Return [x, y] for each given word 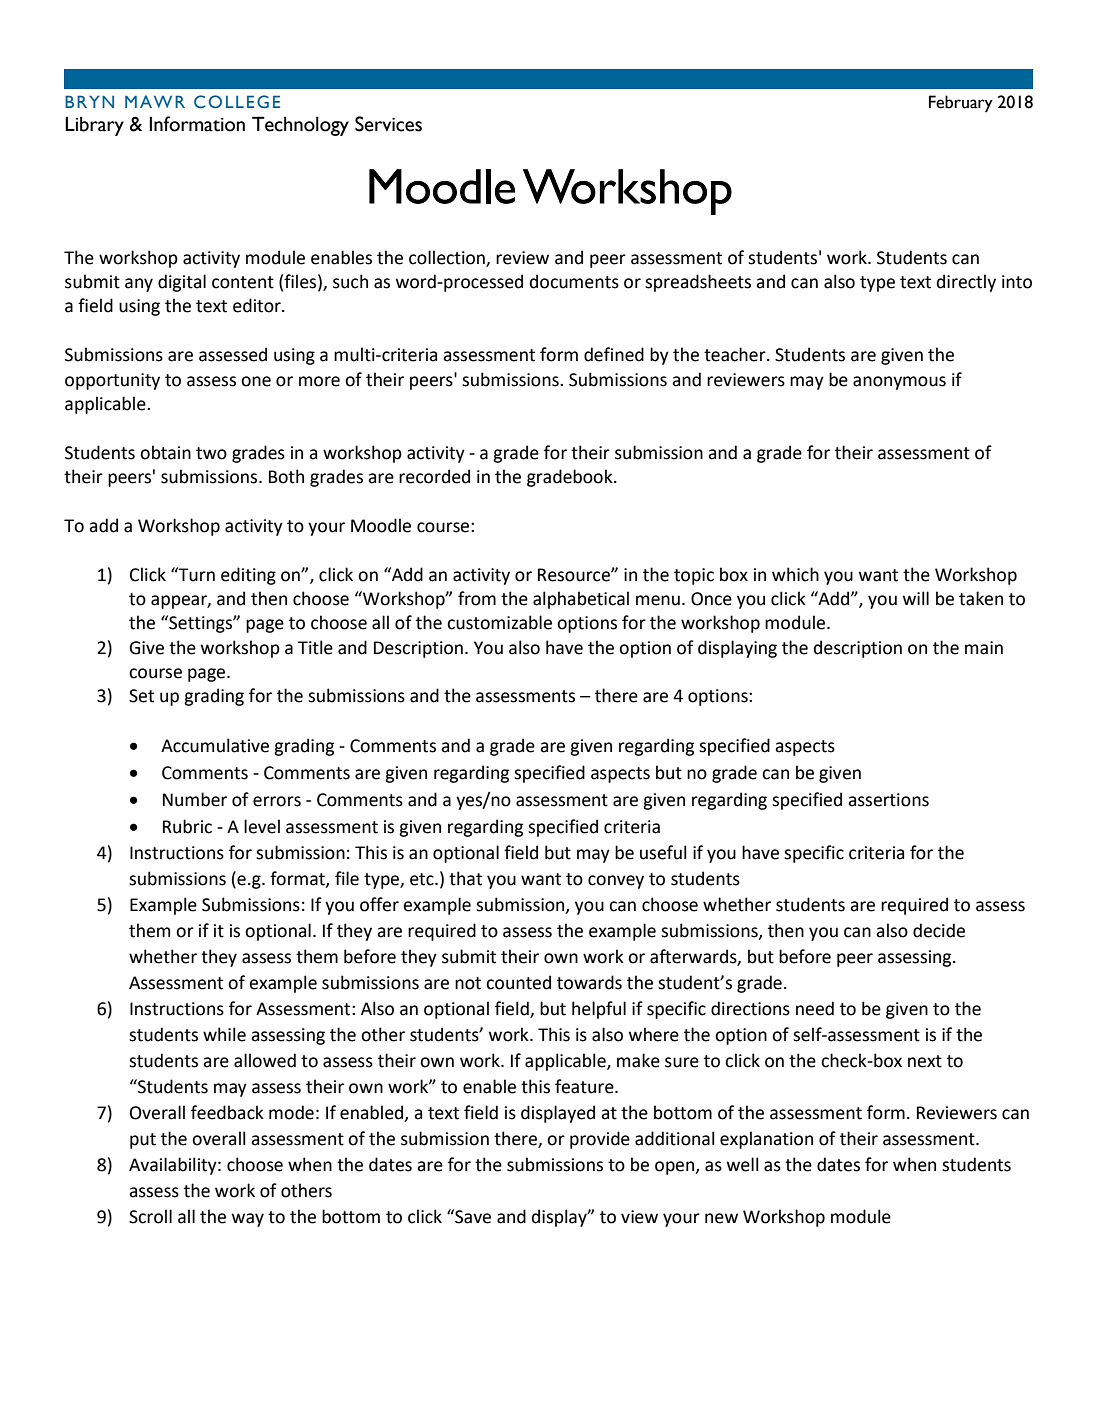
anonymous [899, 383]
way [248, 1220]
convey [616, 882]
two [211, 453]
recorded [434, 476]
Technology [300, 126]
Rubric [187, 826]
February [961, 103]
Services [388, 124]
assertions [888, 800]
